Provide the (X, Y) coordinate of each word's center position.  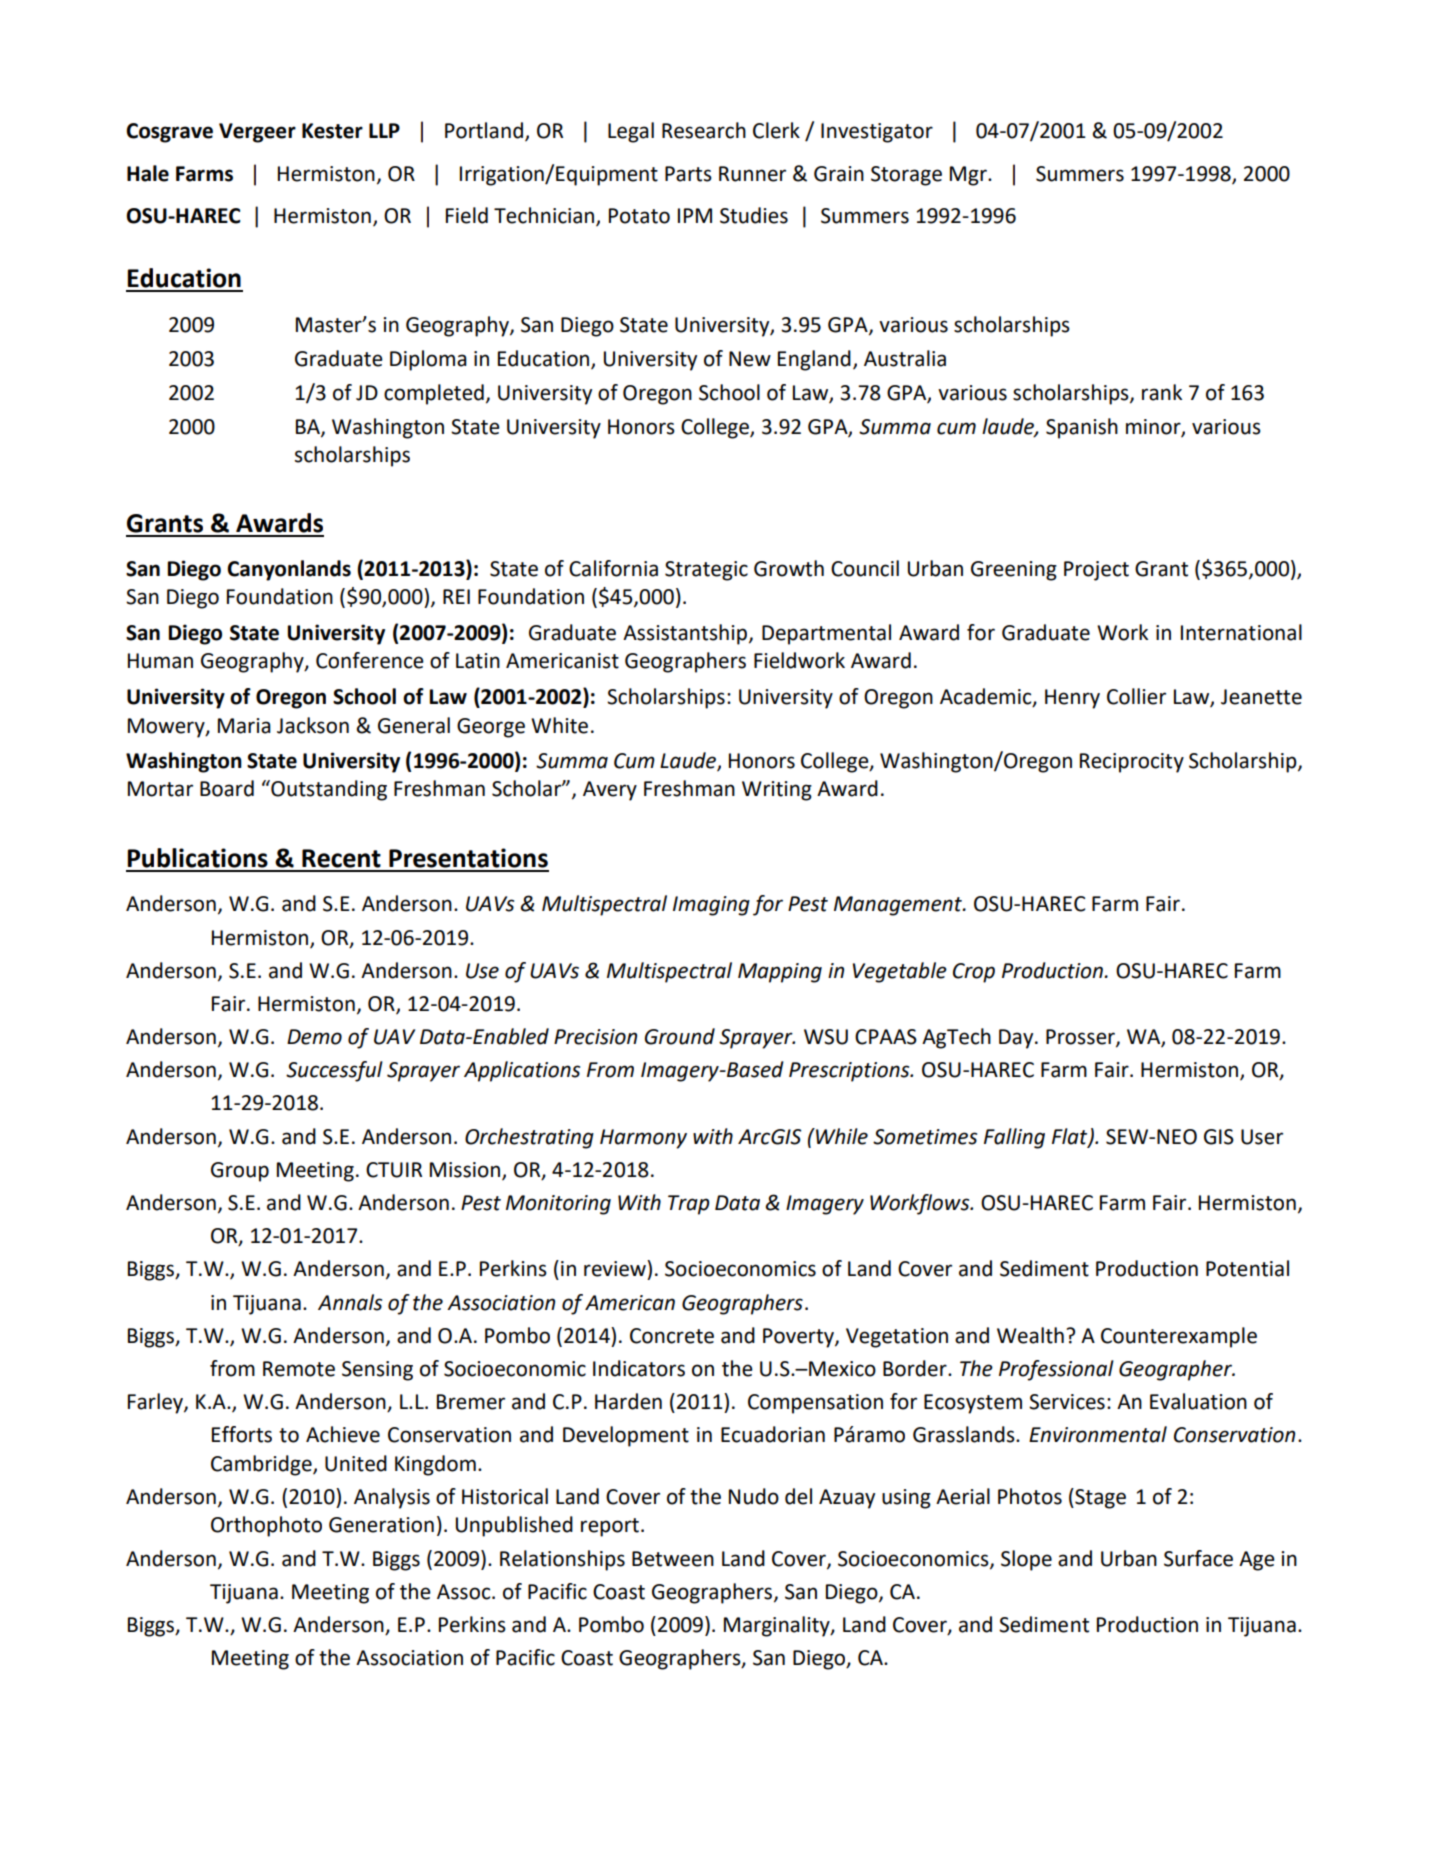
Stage (1099, 1498)
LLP (384, 130)
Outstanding (328, 790)
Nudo (754, 1496)
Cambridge (262, 1465)
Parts (688, 174)
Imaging (711, 906)
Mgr (969, 176)
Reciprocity (1132, 763)
